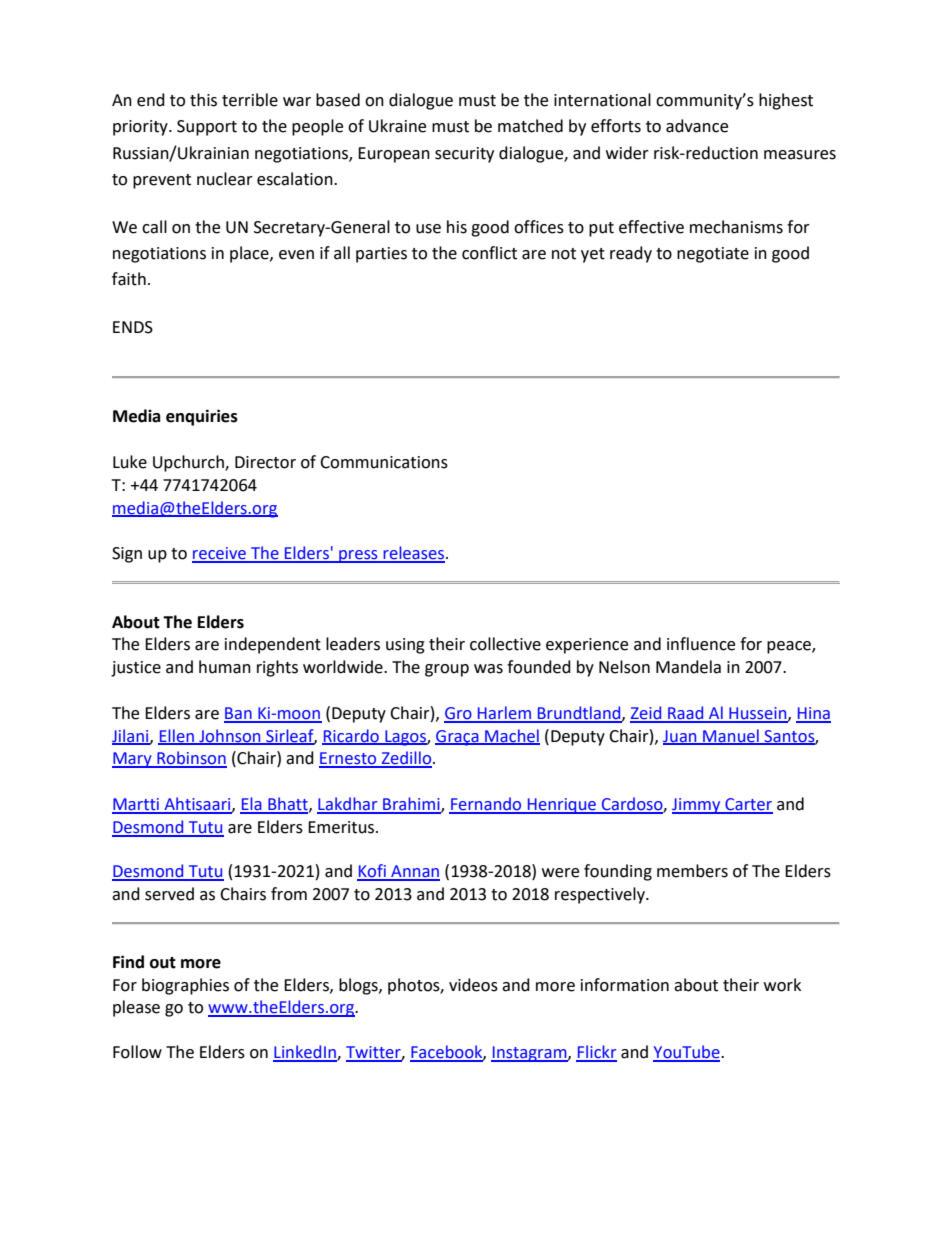 The image size is (952, 1233). What do you see at coordinates (185, 986) in the document?
I see `biographies` at bounding box center [185, 986].
